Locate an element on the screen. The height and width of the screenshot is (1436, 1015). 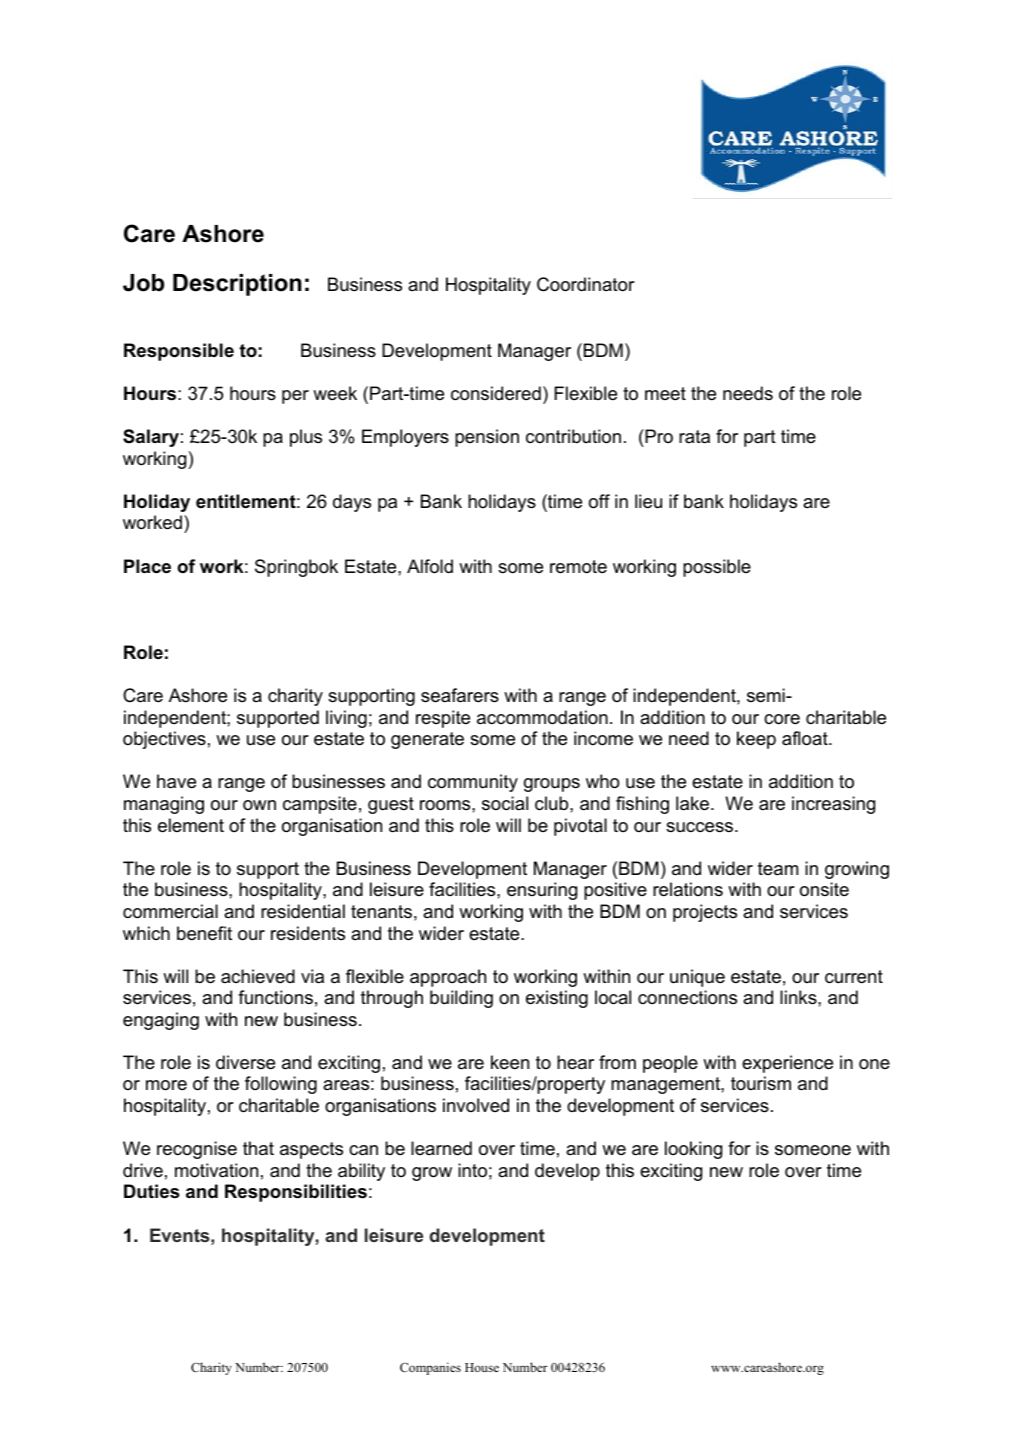
links is located at coordinates (799, 997).
